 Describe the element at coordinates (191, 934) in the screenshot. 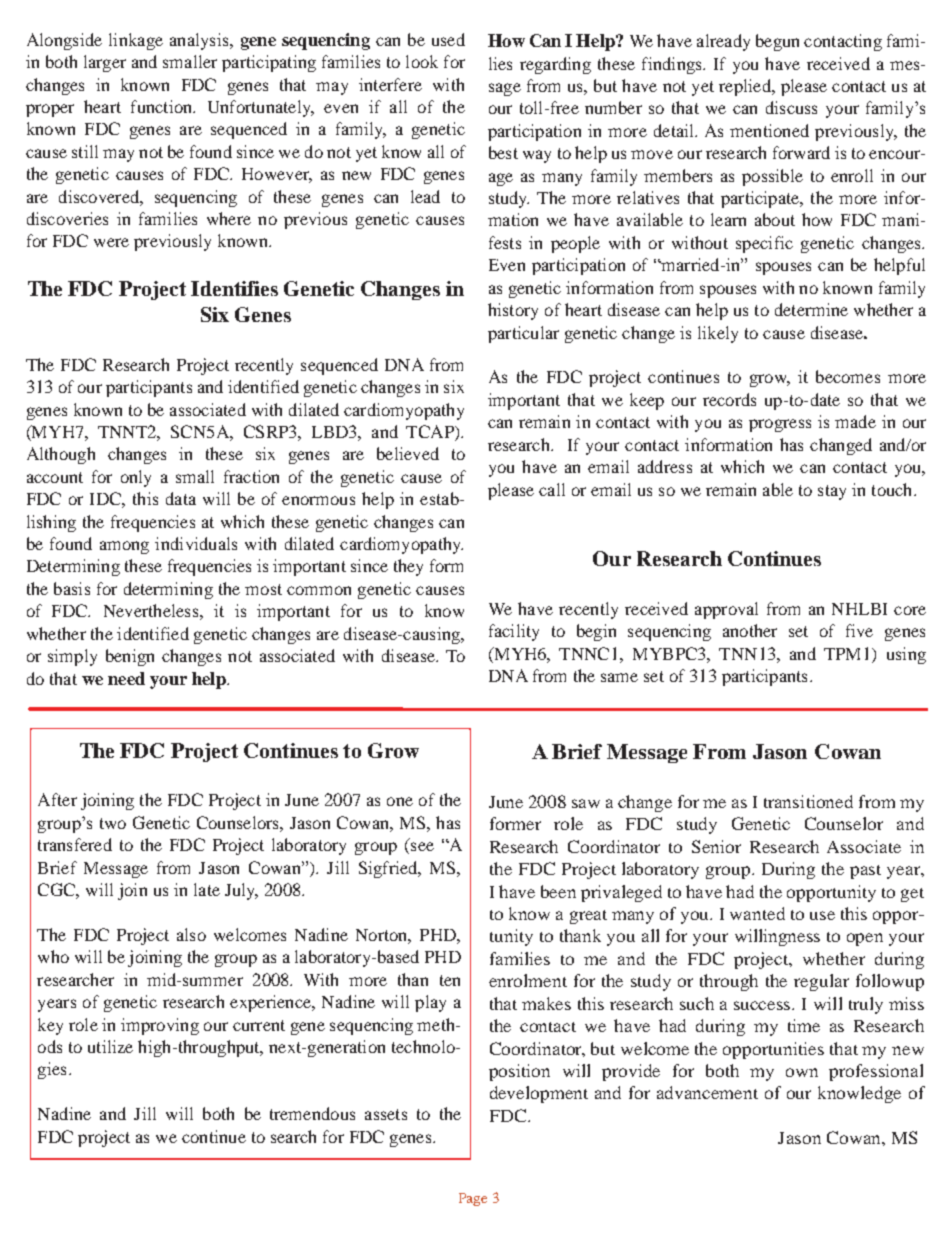

I see `also` at that location.
